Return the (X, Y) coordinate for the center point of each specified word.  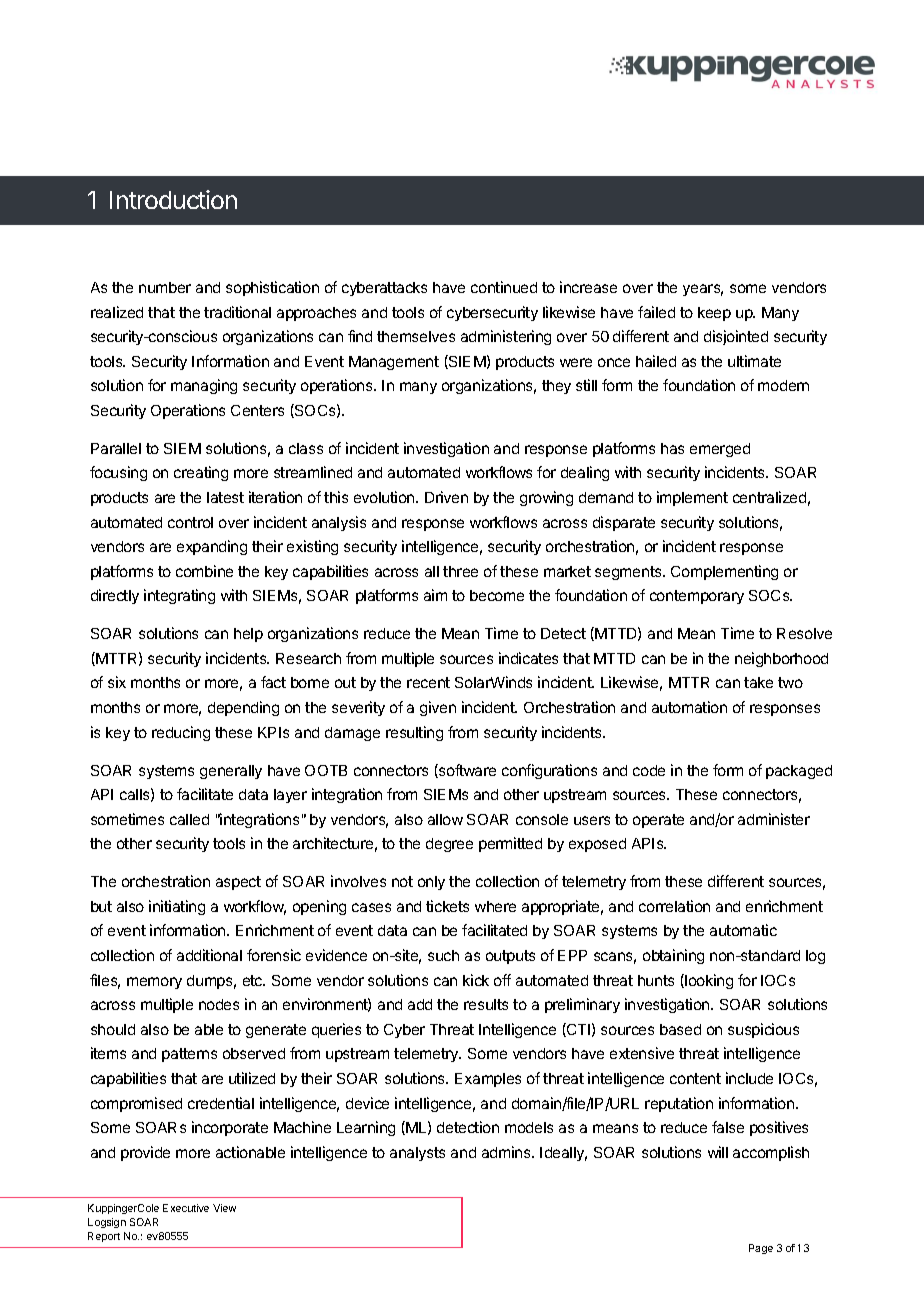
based (680, 1029)
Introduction (173, 199)
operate (658, 821)
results (486, 1004)
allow (445, 819)
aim (435, 595)
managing (204, 386)
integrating (179, 596)
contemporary (697, 597)
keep (714, 314)
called (189, 819)
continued (504, 287)
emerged (720, 450)
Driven (446, 497)
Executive (186, 1208)
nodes (219, 1004)
